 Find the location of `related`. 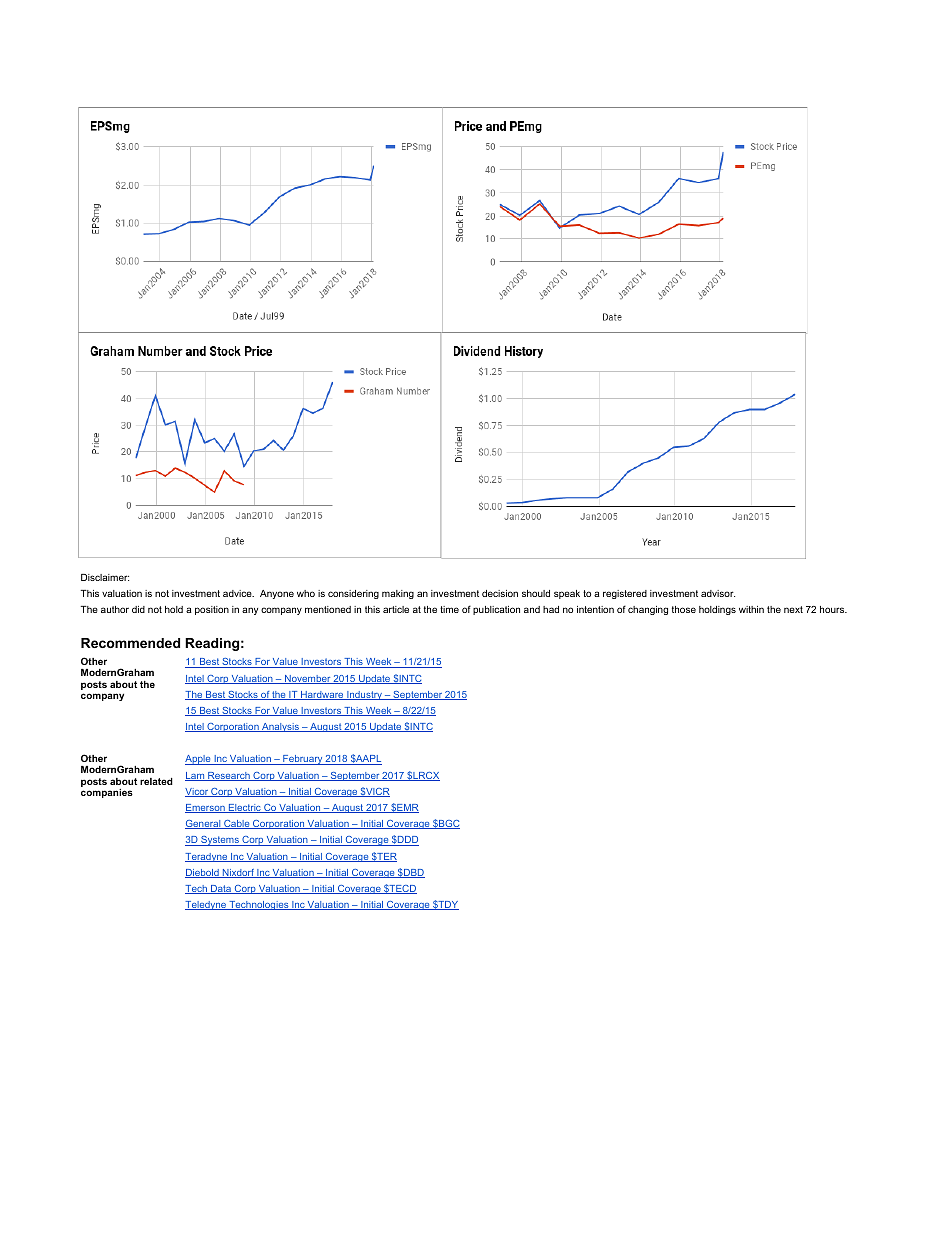

related is located at coordinates (156, 781).
